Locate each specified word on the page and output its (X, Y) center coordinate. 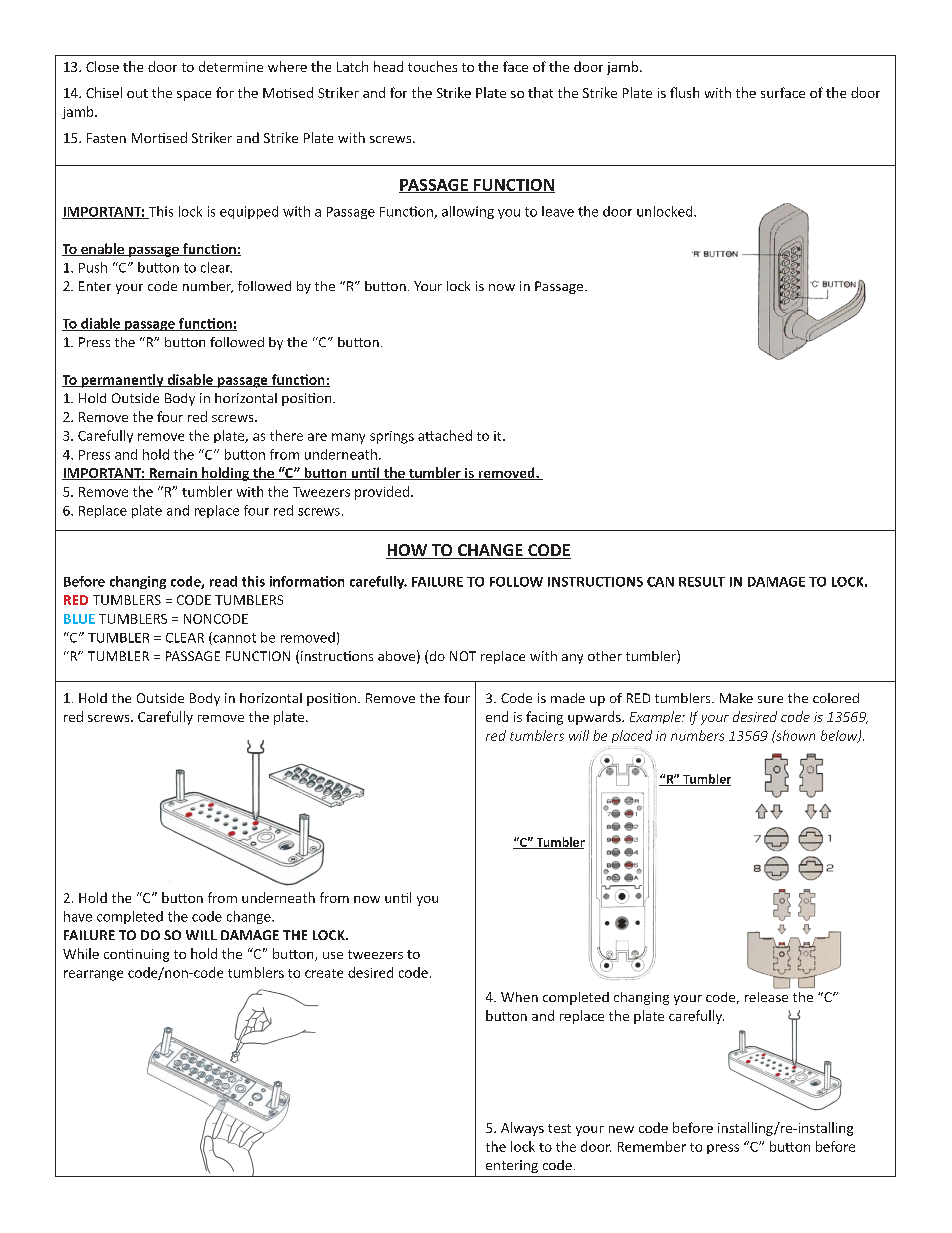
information (307, 581)
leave (558, 211)
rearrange (93, 975)
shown (794, 735)
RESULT (702, 582)
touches (432, 66)
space (194, 96)
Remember (652, 1146)
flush (684, 92)
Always (522, 1129)
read (223, 581)
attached (445, 435)
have (78, 916)
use (333, 955)
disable (190, 380)
